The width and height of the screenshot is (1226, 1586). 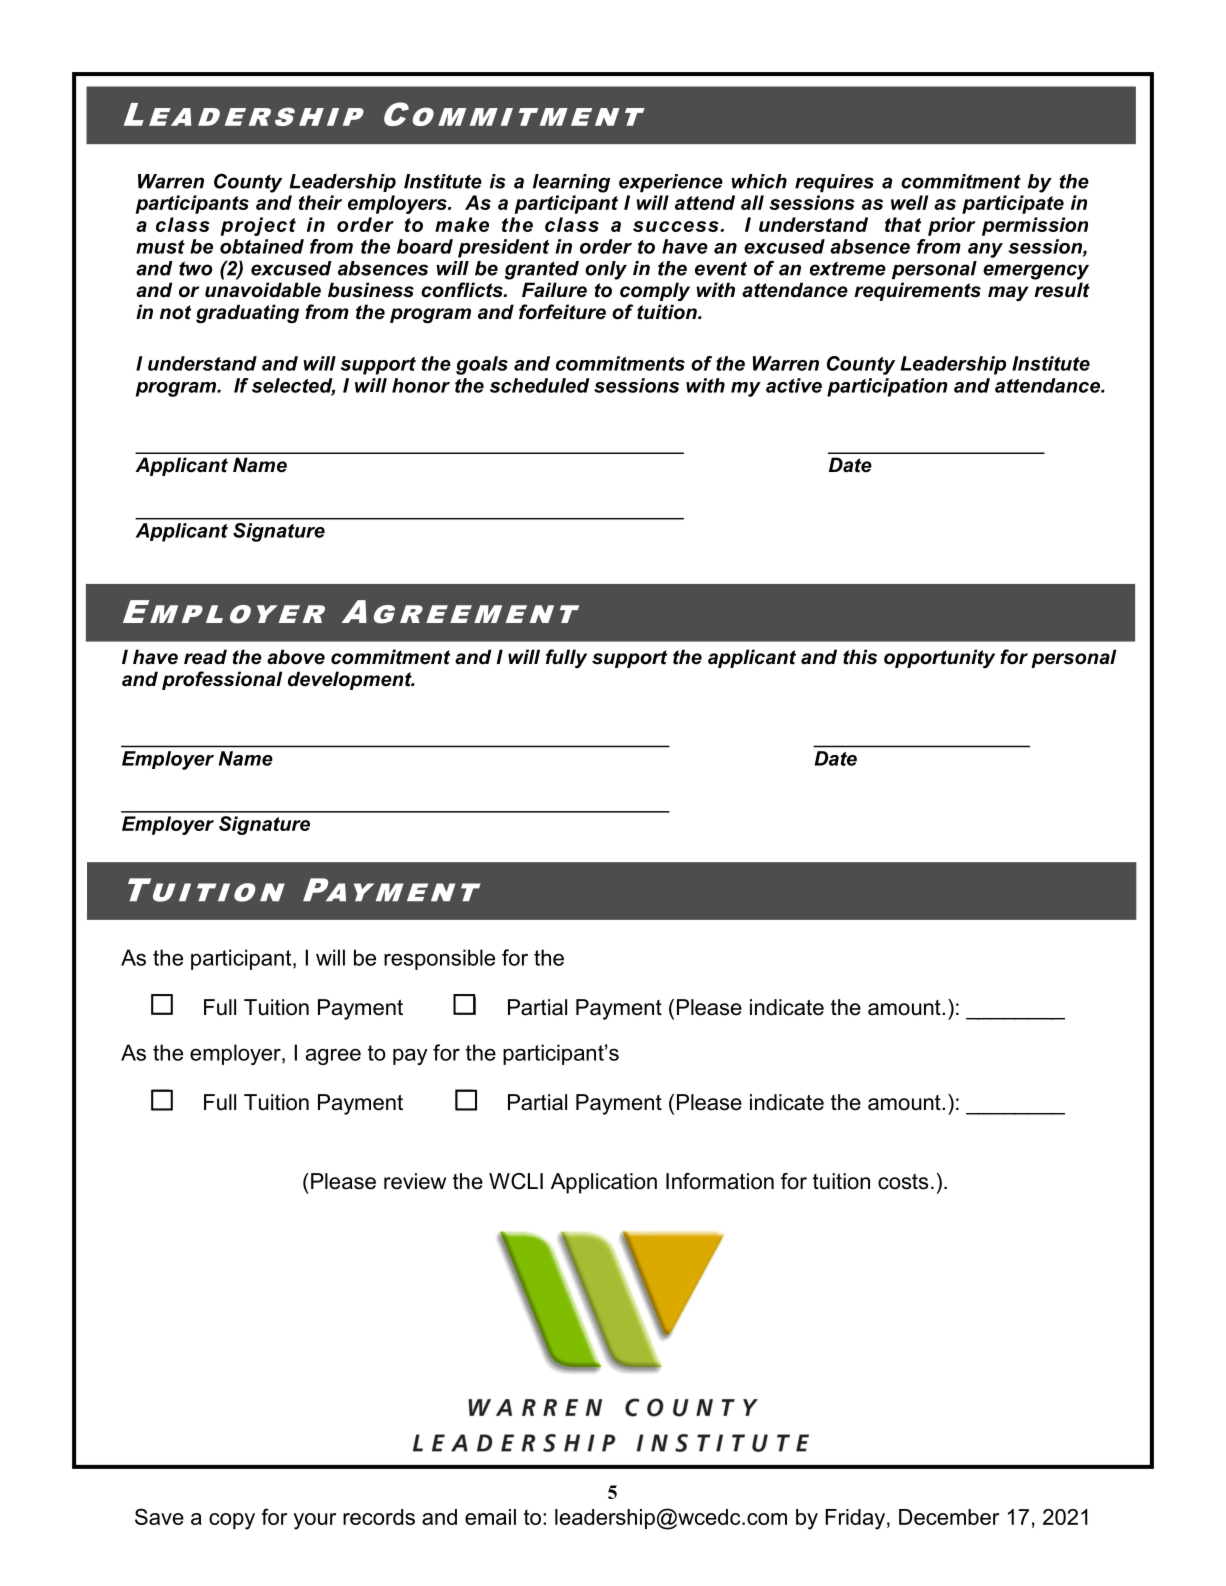 What do you see at coordinates (258, 226) in the screenshot?
I see `project` at bounding box center [258, 226].
